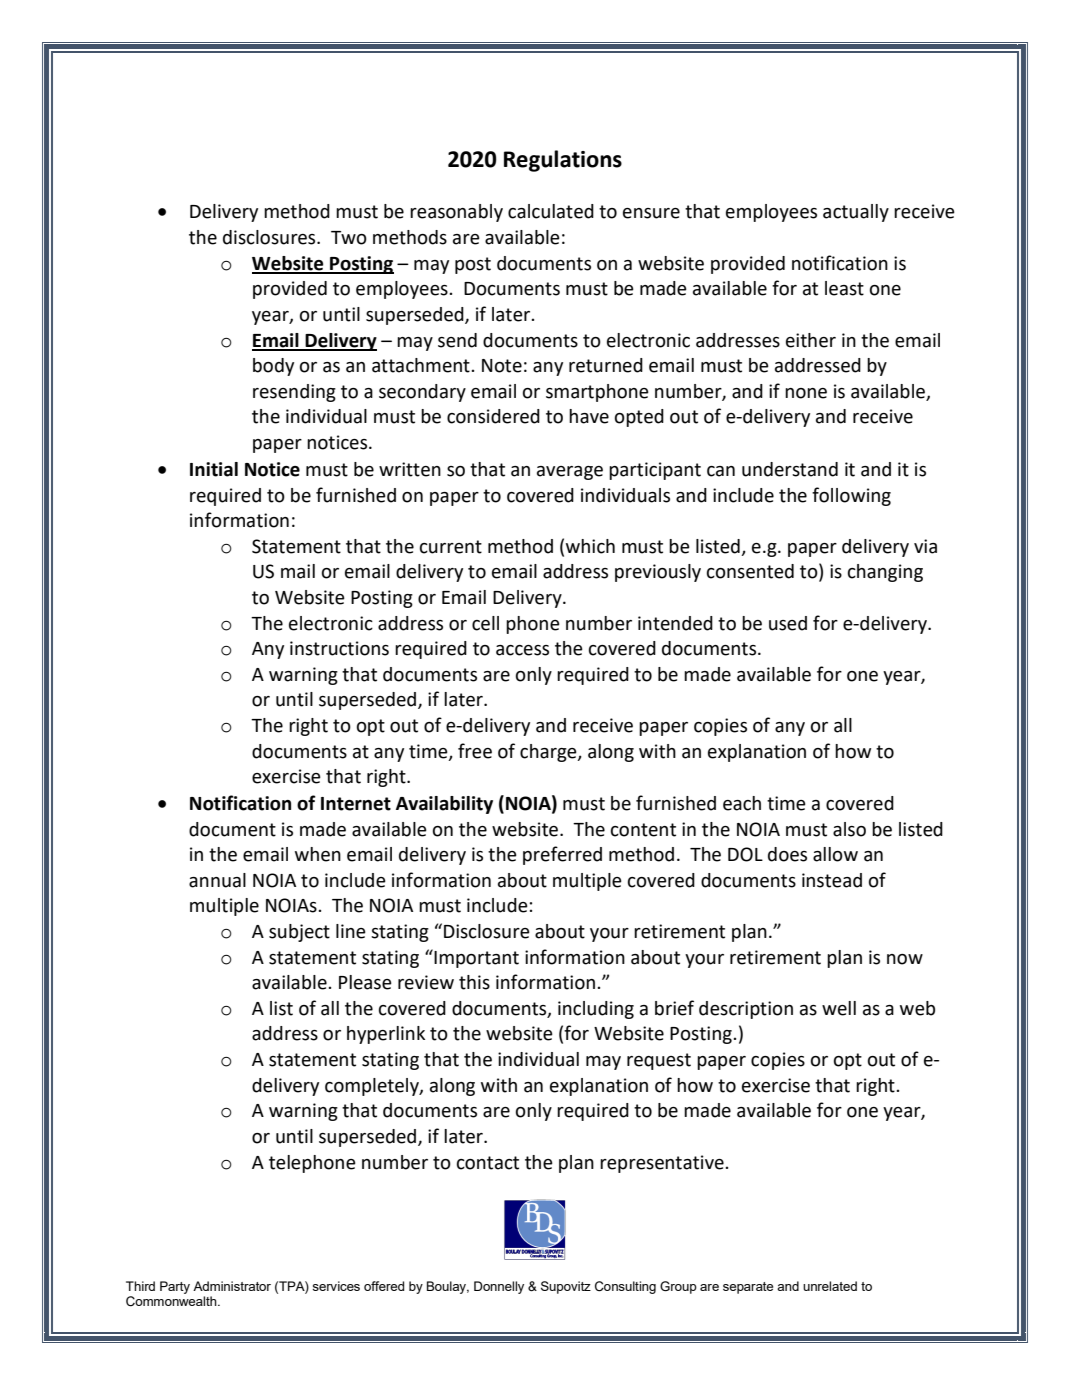 The height and width of the screenshot is (1385, 1070). I want to click on instructions, so click(339, 648).
